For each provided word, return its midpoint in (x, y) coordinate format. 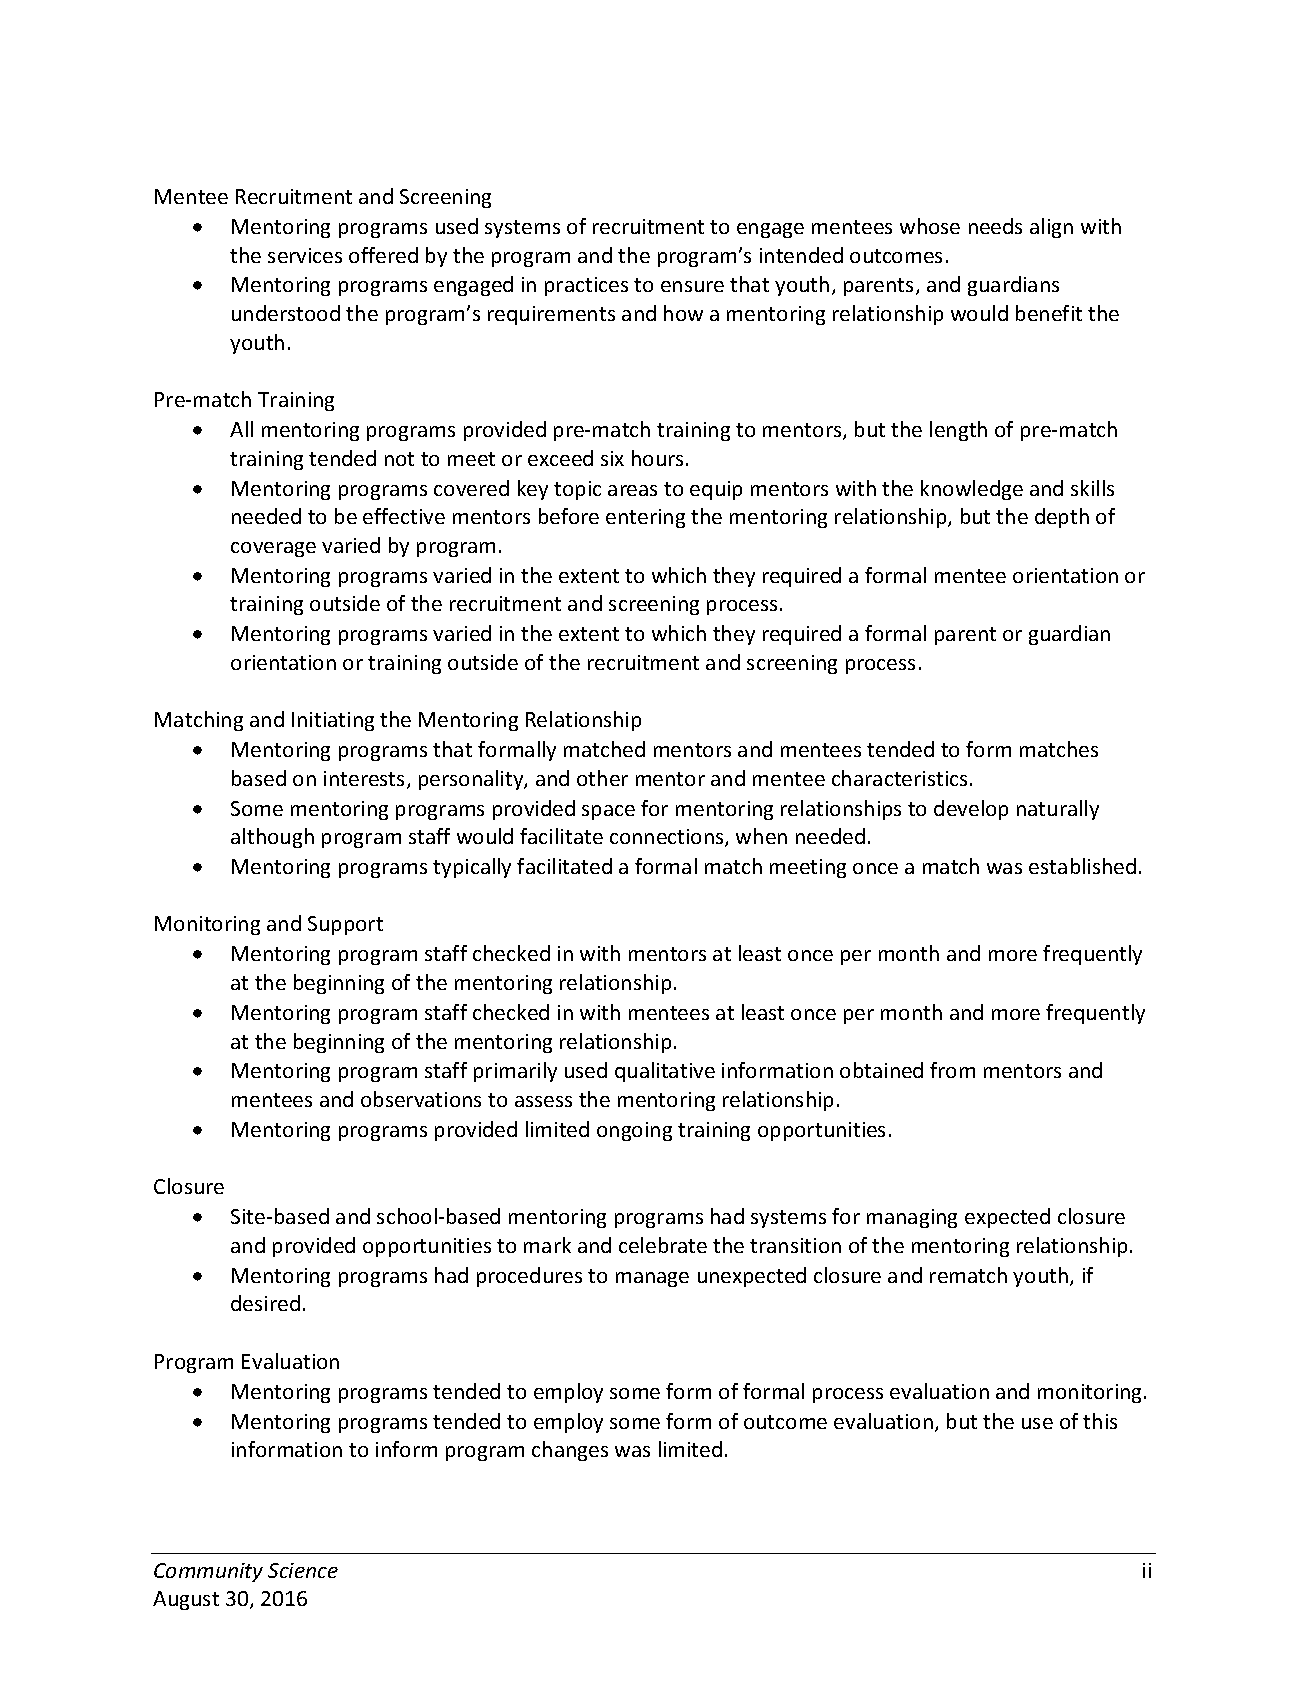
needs (995, 226)
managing (912, 1218)
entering (645, 518)
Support (345, 925)
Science (303, 1570)
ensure (692, 286)
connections (668, 838)
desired (265, 1303)
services (305, 255)
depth (1062, 518)
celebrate (663, 1245)
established (1082, 866)
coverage (273, 549)
